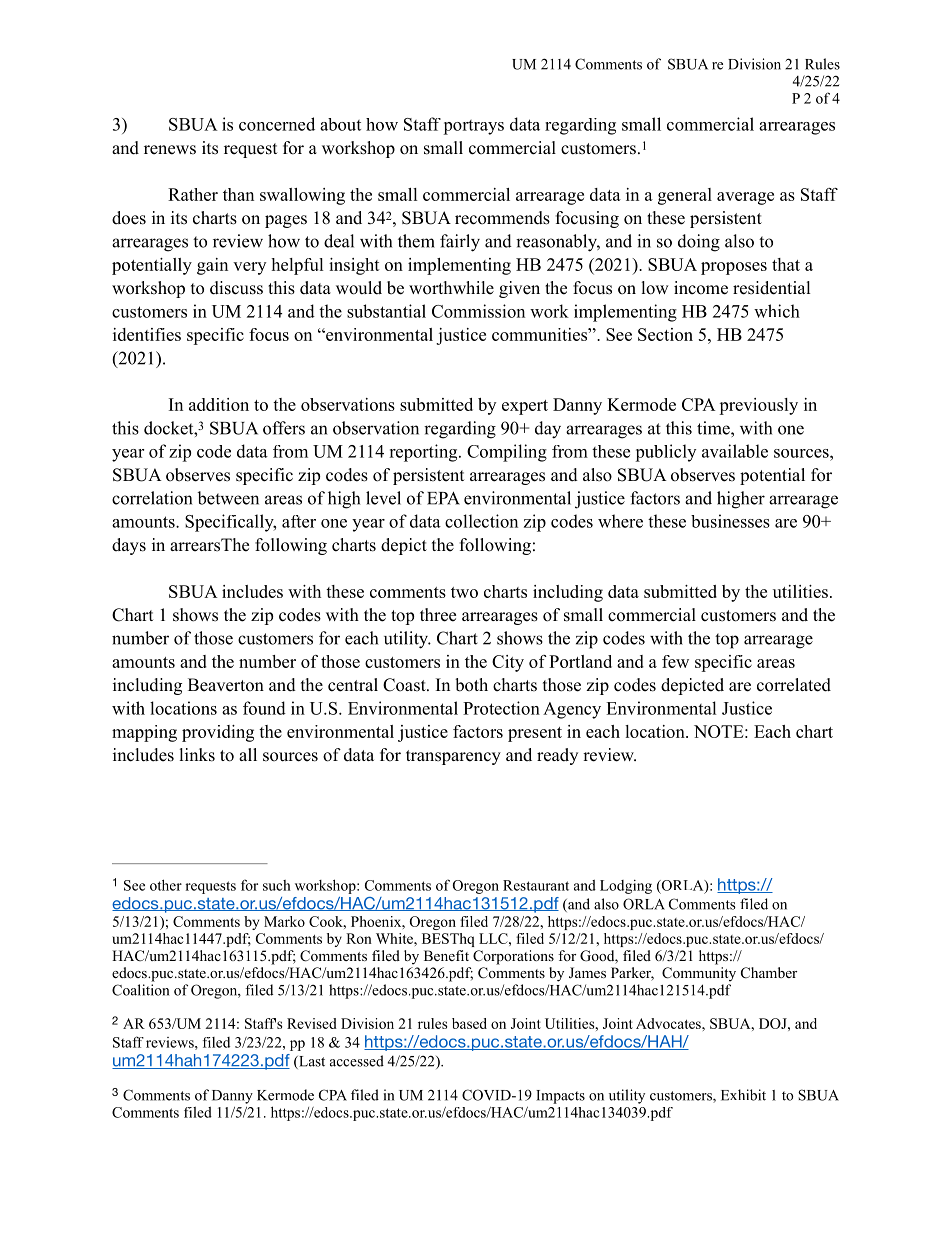  What do you see at coordinates (685, 196) in the screenshot?
I see `general` at bounding box center [685, 196].
